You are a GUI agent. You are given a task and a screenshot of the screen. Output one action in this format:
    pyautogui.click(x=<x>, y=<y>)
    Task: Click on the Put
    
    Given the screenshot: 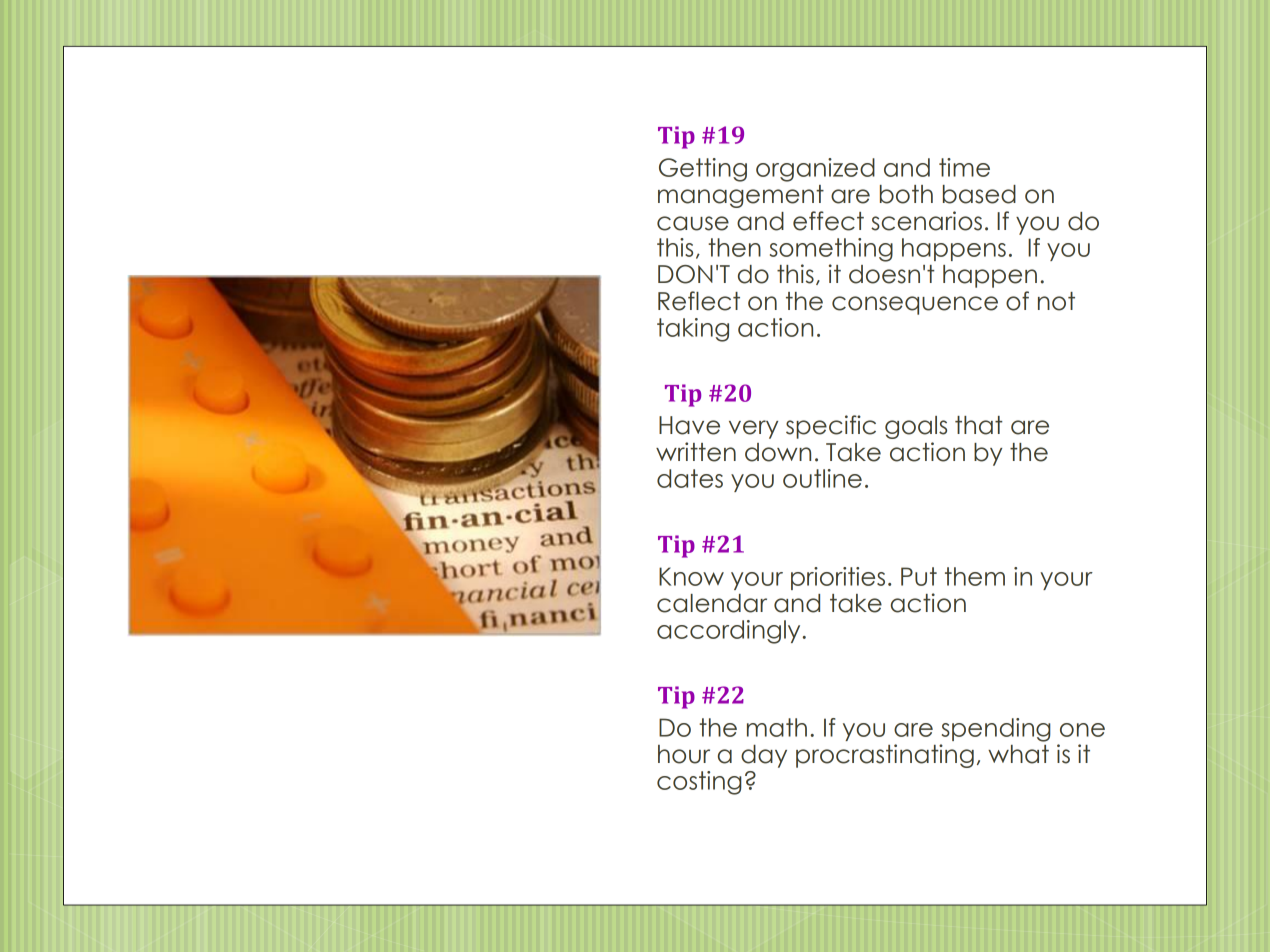 What is the action you would take?
    pyautogui.click(x=919, y=576)
